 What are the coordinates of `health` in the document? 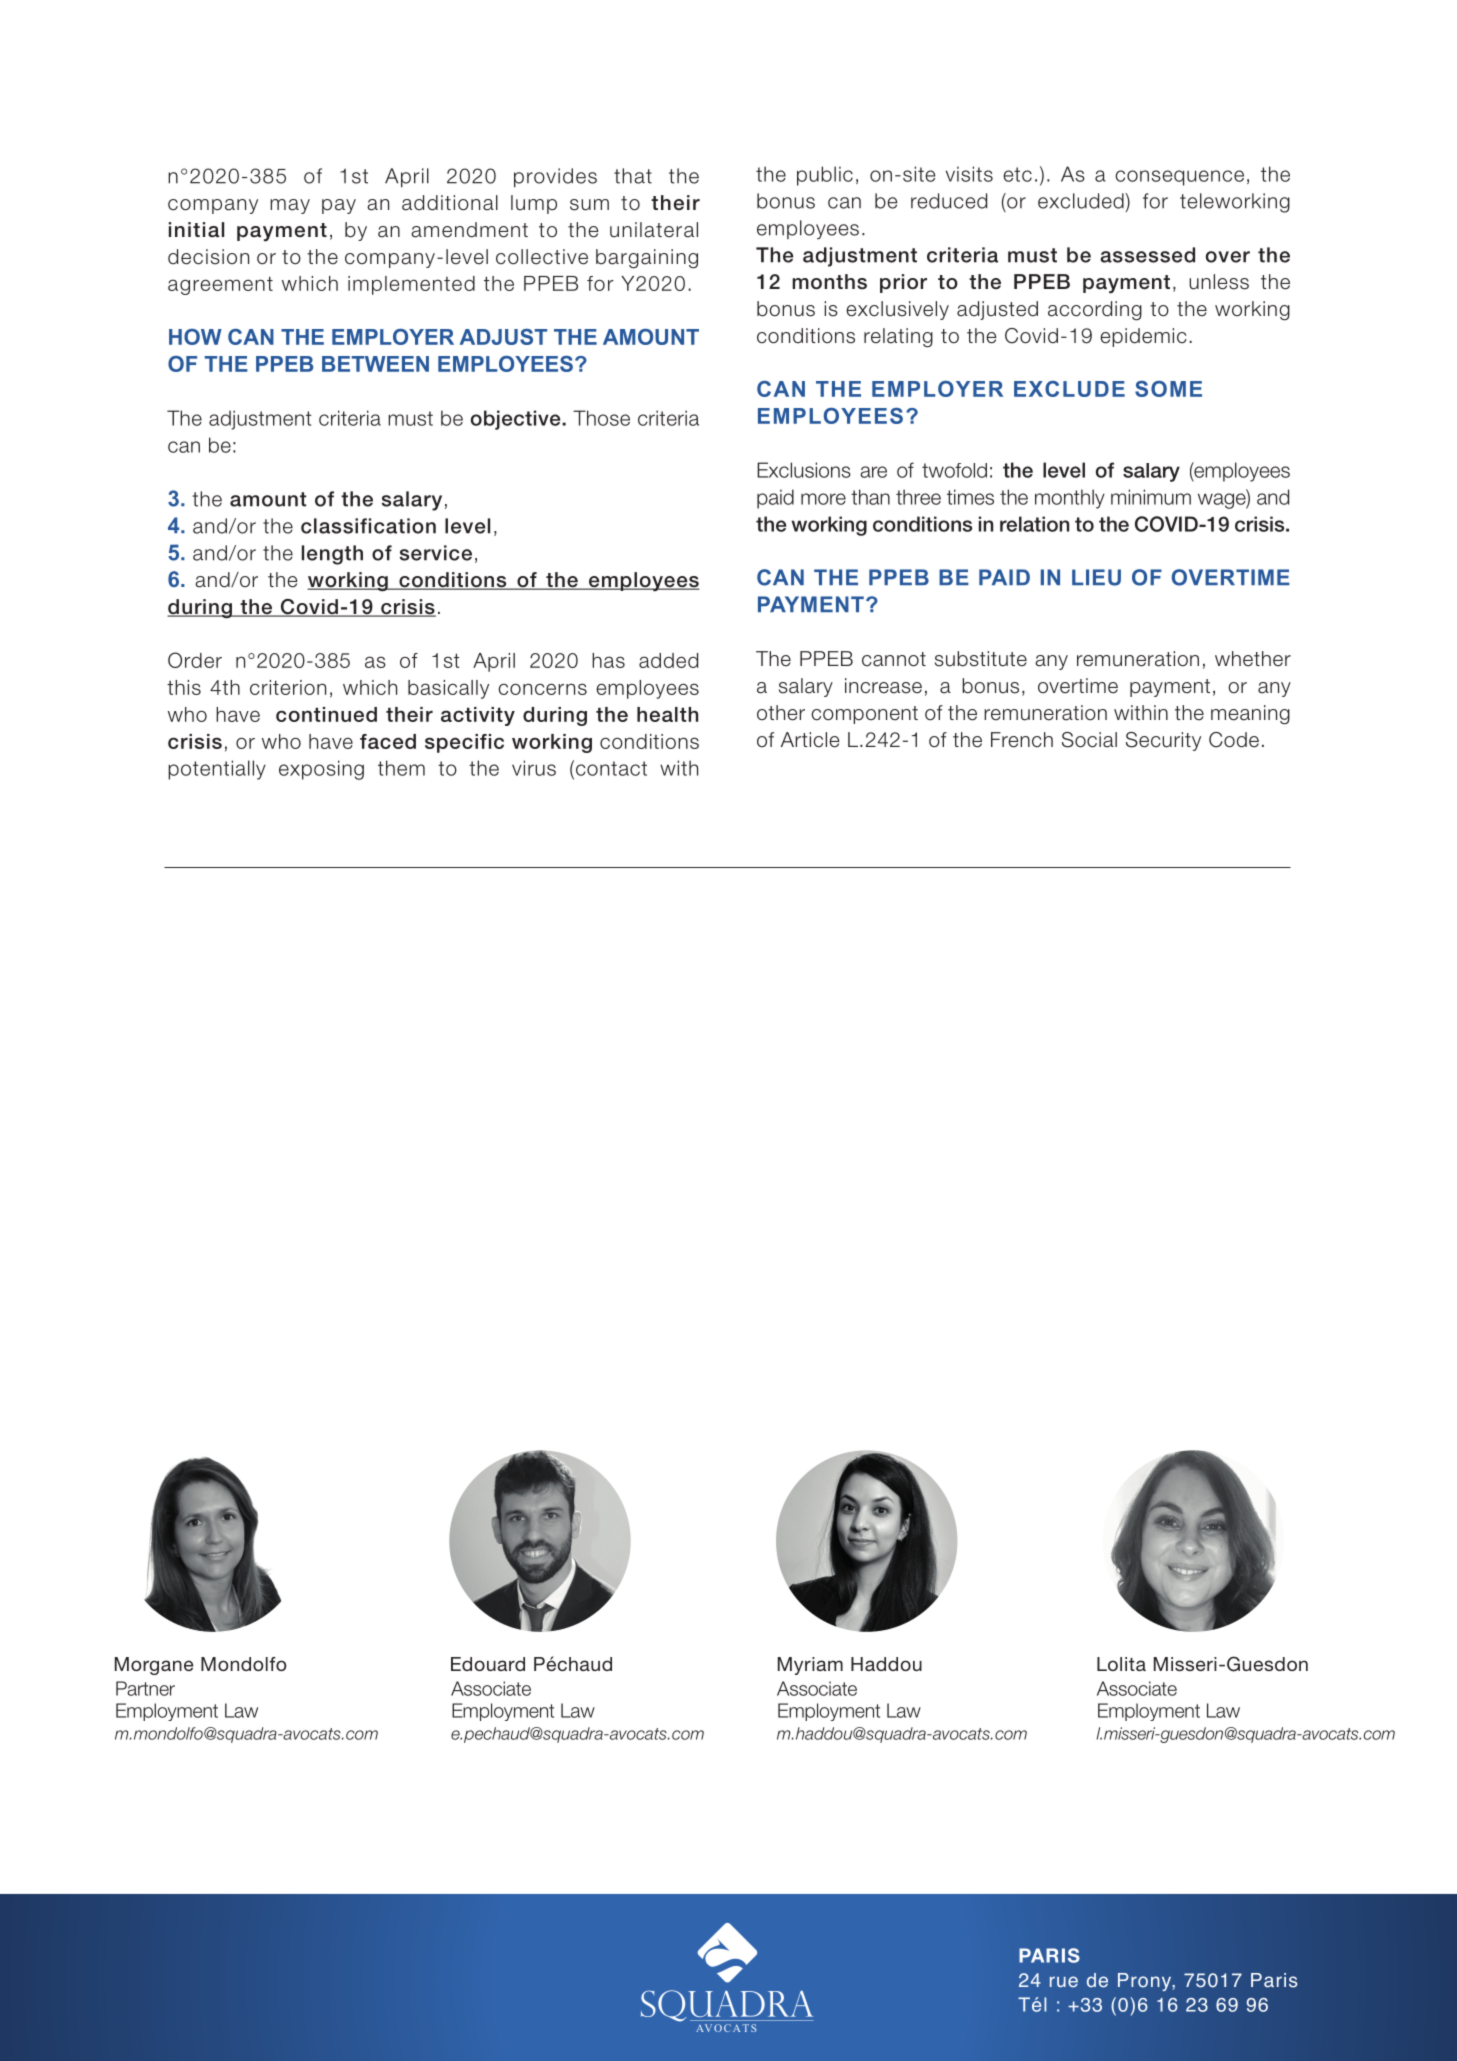 It's located at (667, 714).
